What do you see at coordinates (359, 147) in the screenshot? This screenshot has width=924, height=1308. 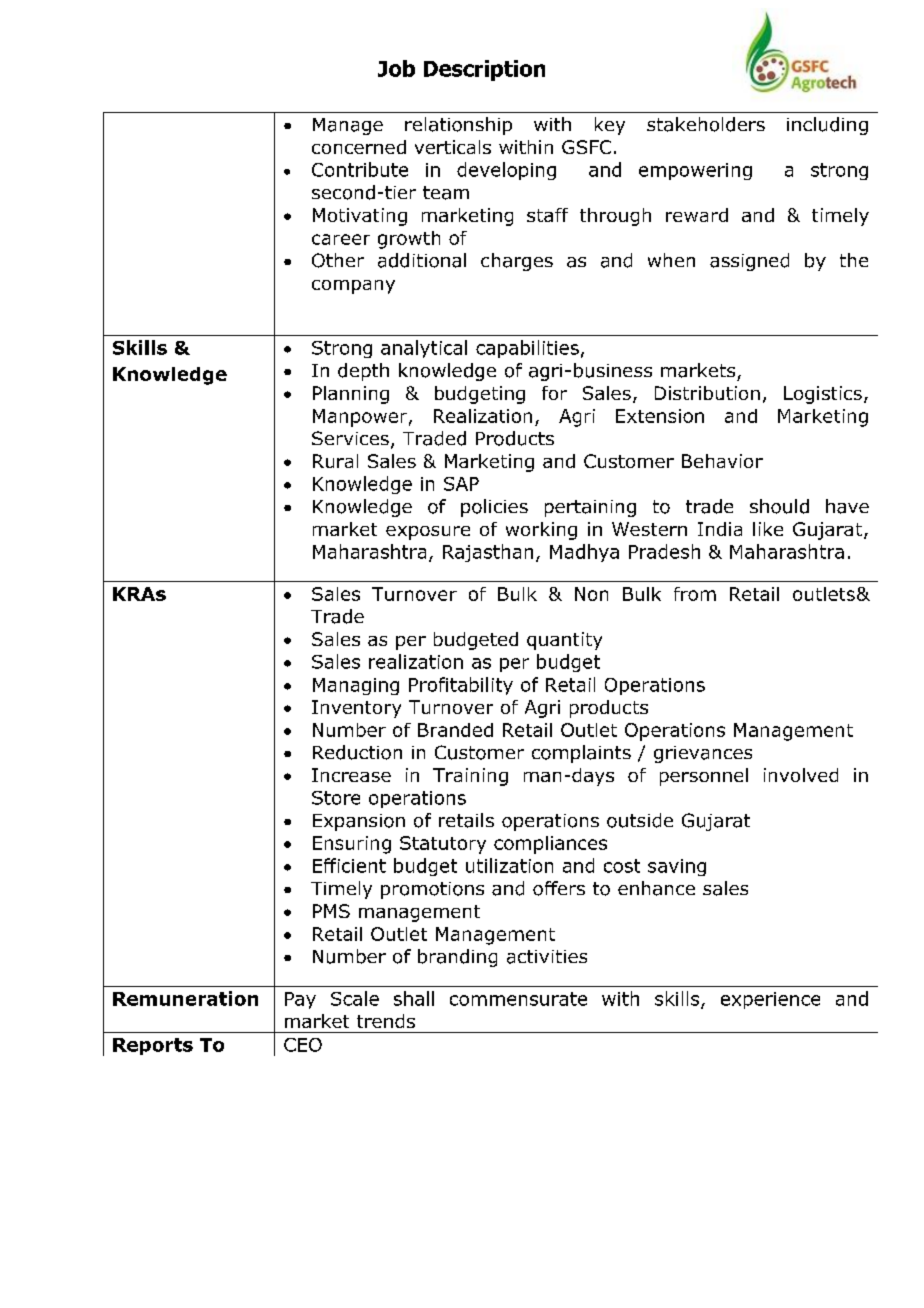 I see `concerned` at bounding box center [359, 147].
